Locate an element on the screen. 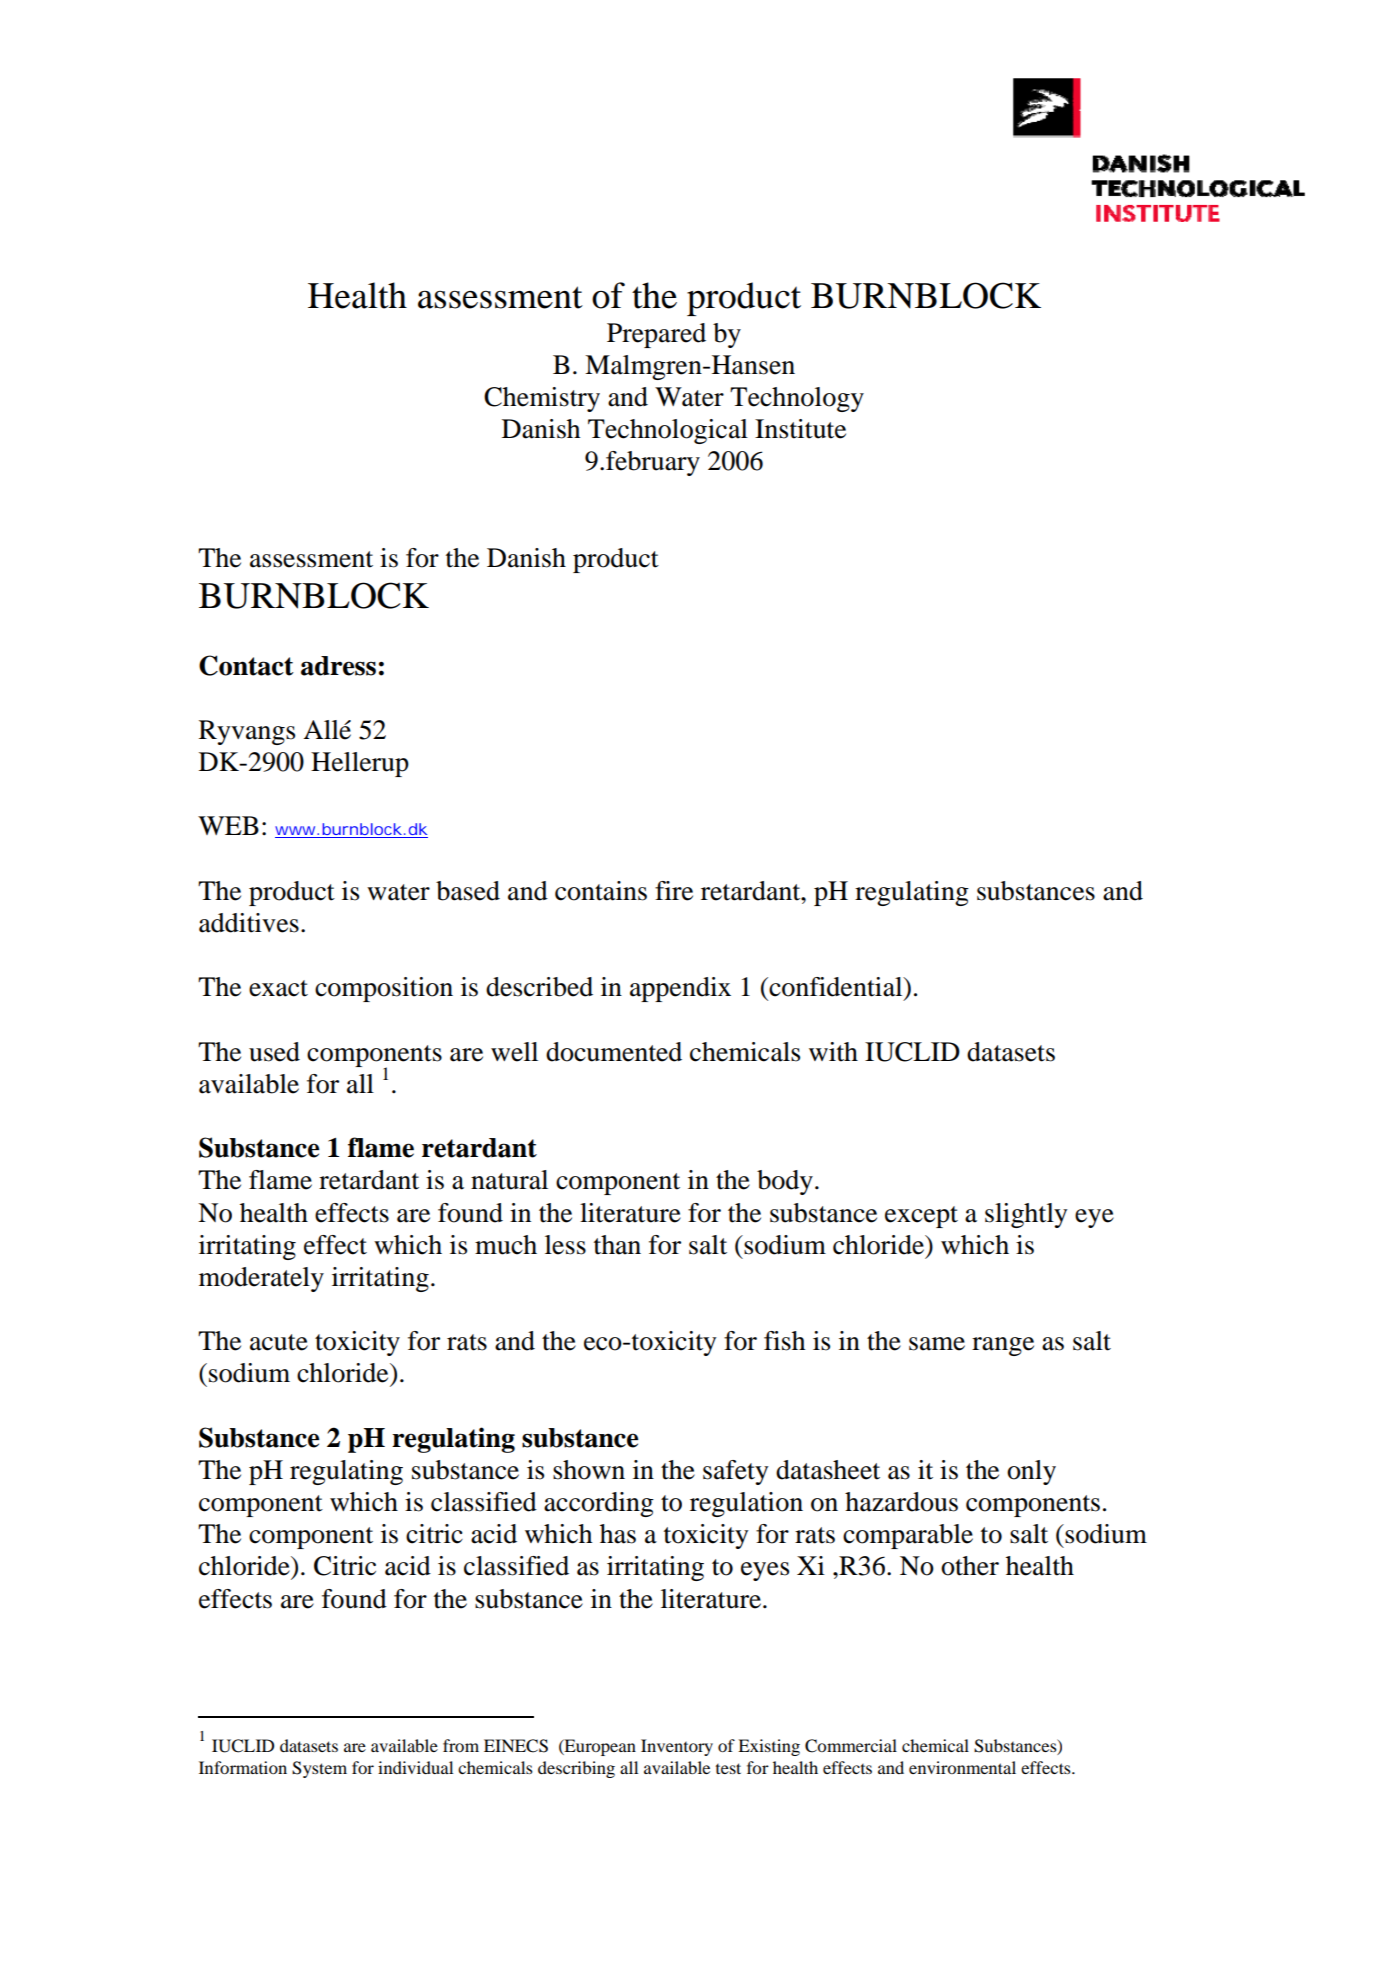 The image size is (1388, 1964). Technology is located at coordinates (797, 399).
